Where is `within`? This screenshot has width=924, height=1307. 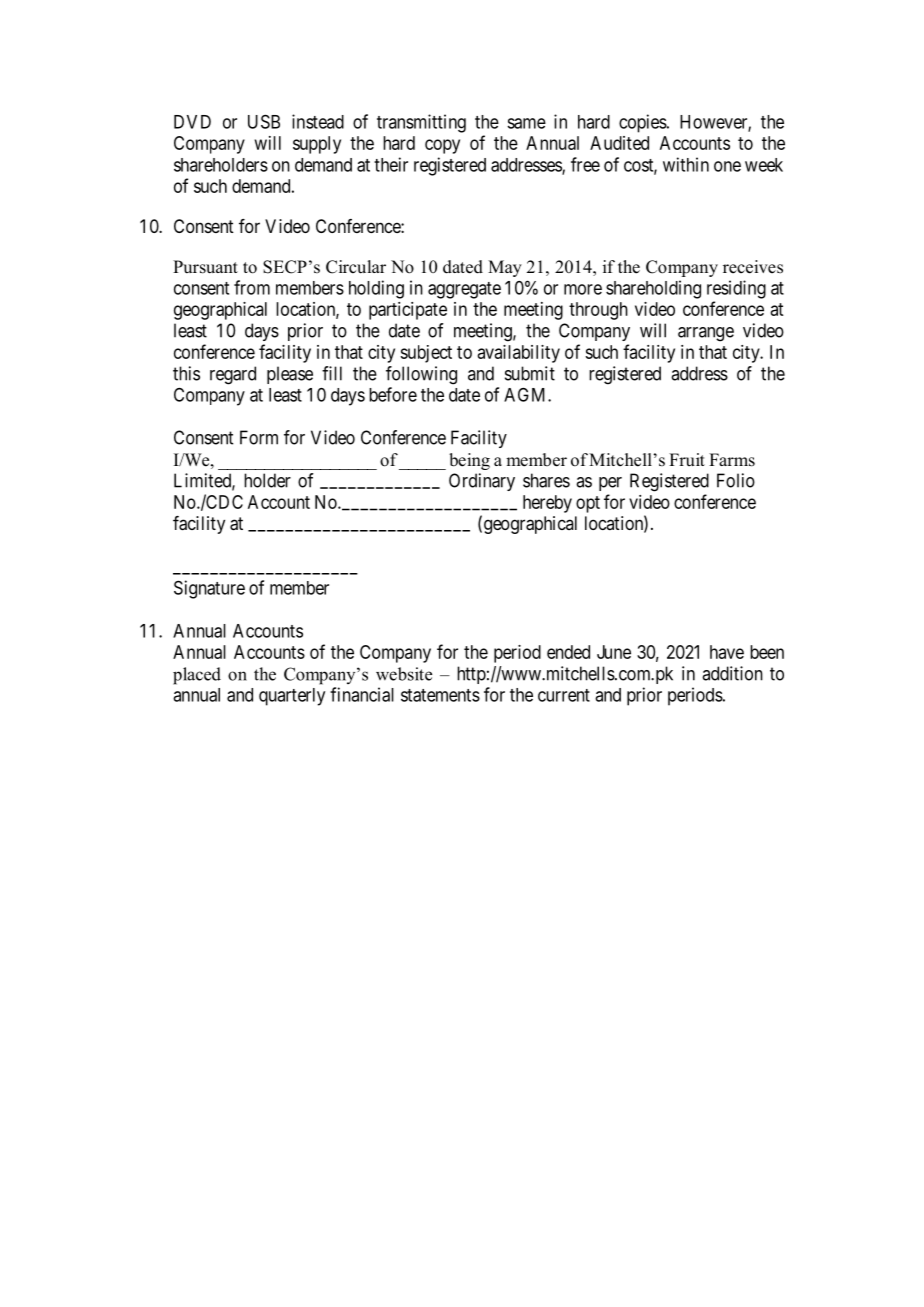
within is located at coordinates (686, 164).
